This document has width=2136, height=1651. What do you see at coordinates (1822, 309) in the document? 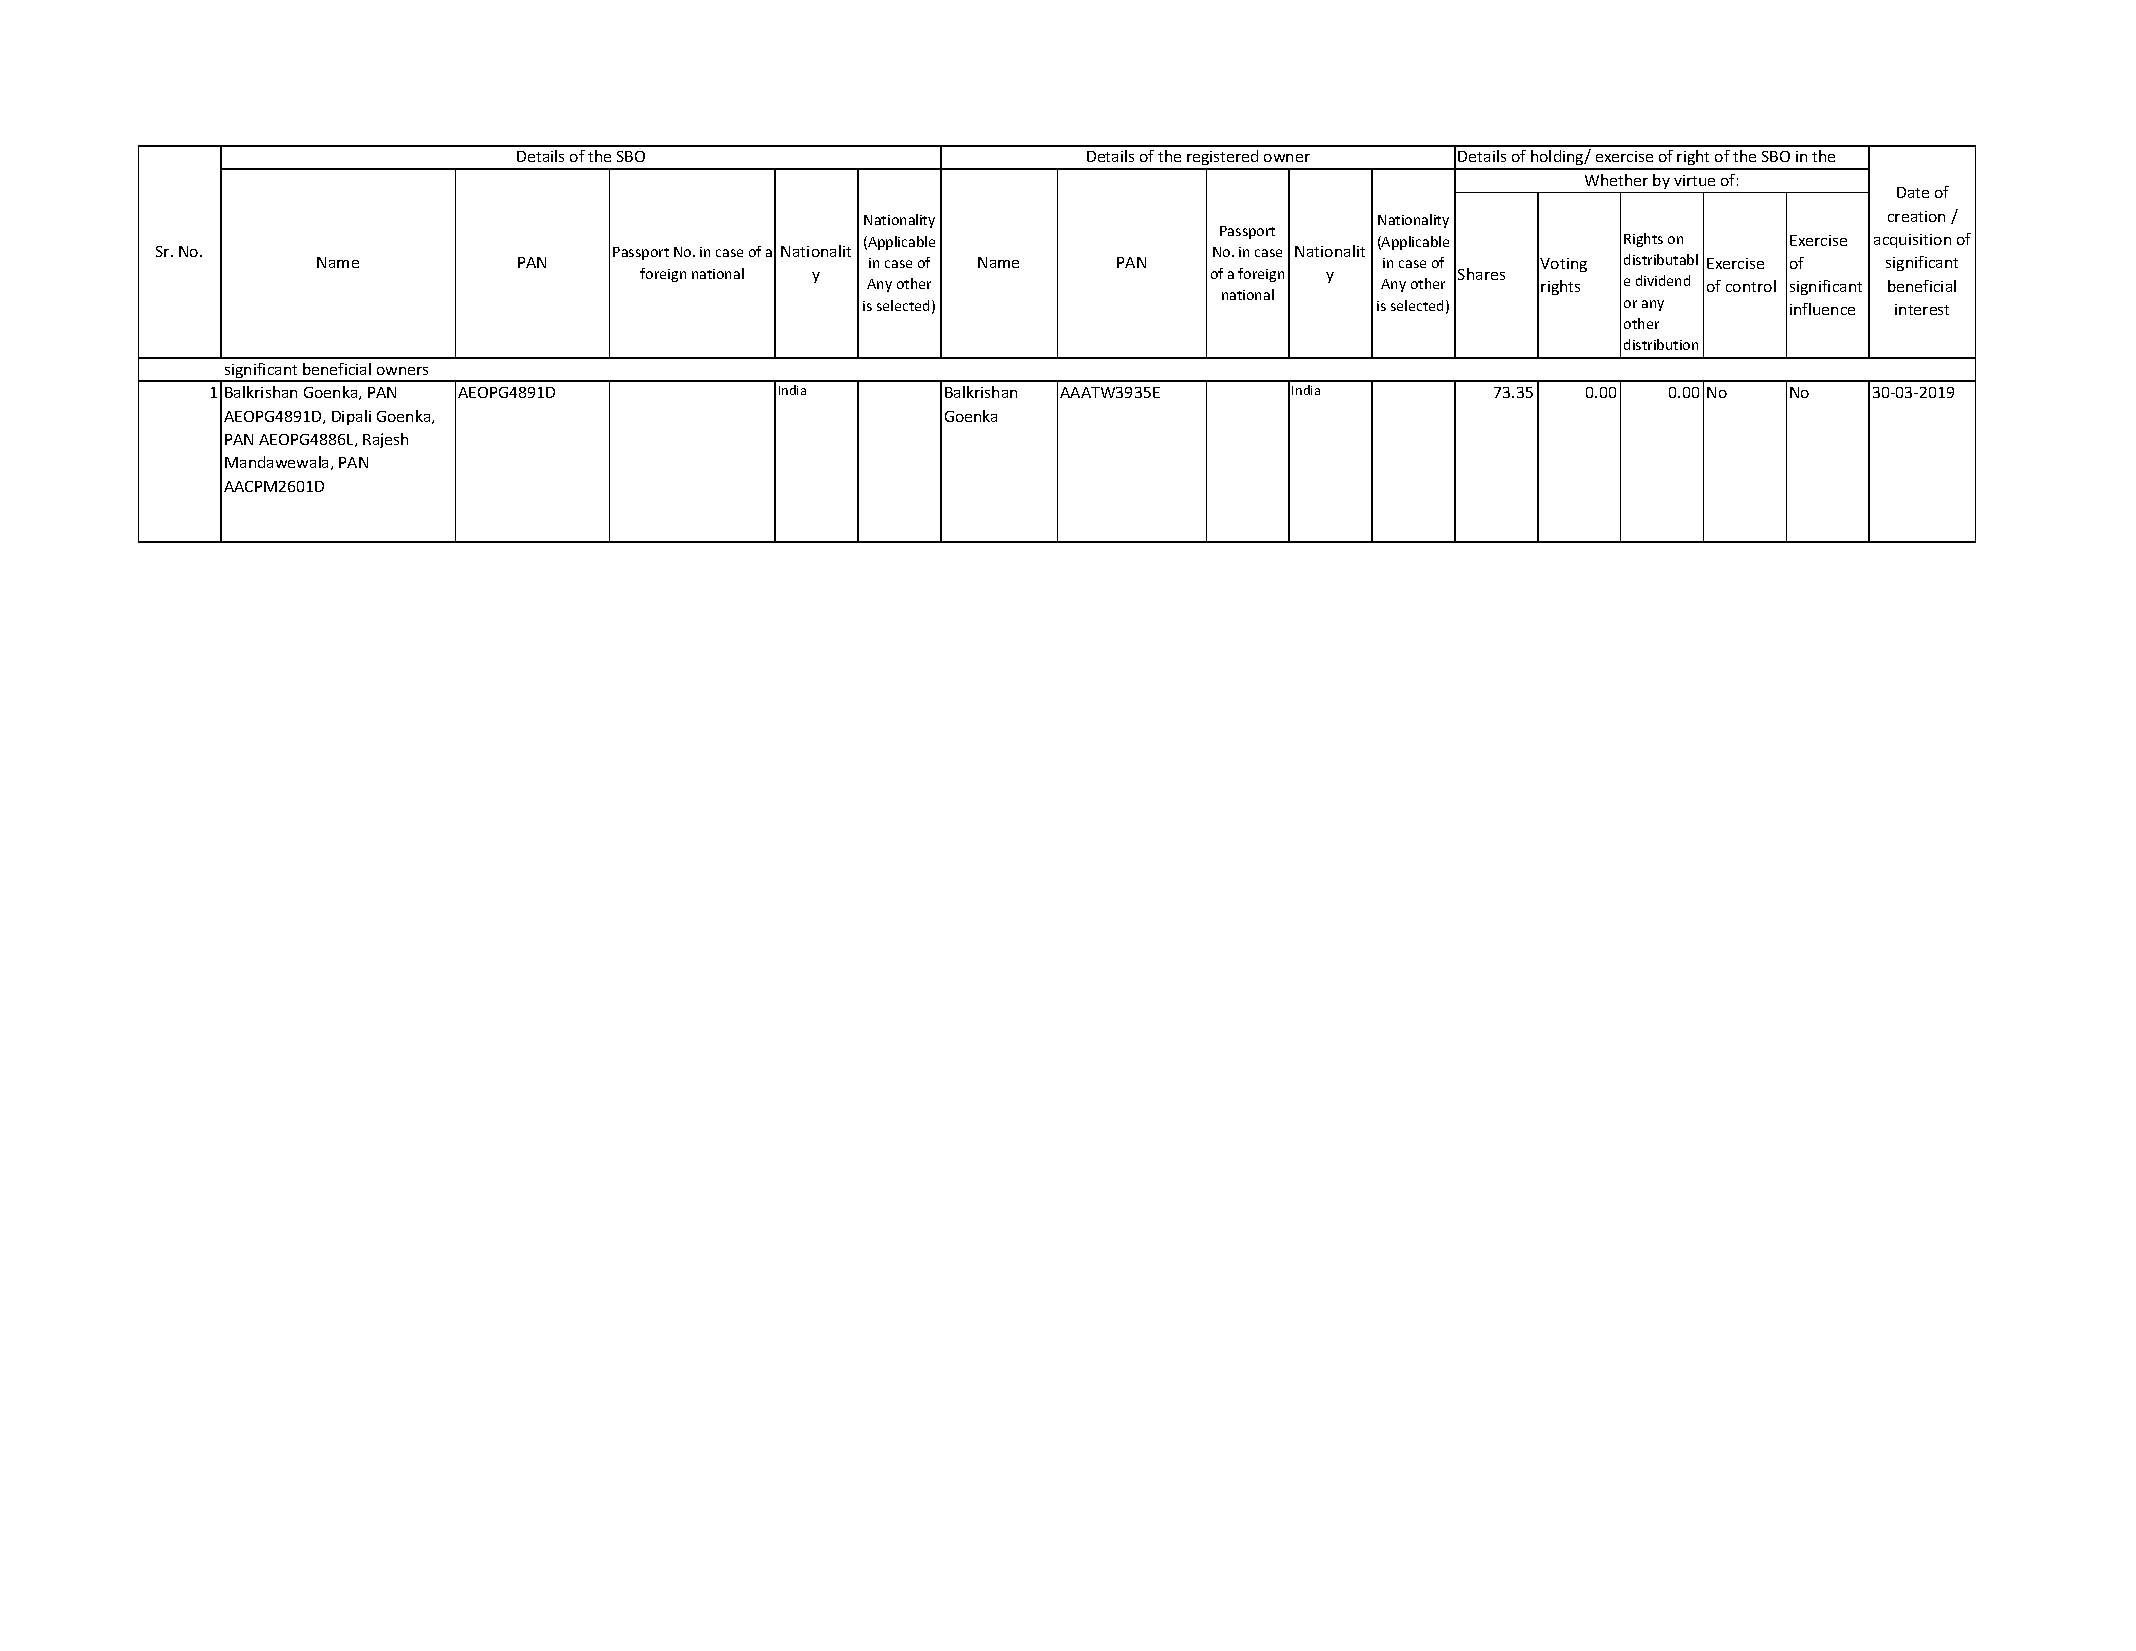
I see `influence` at bounding box center [1822, 309].
